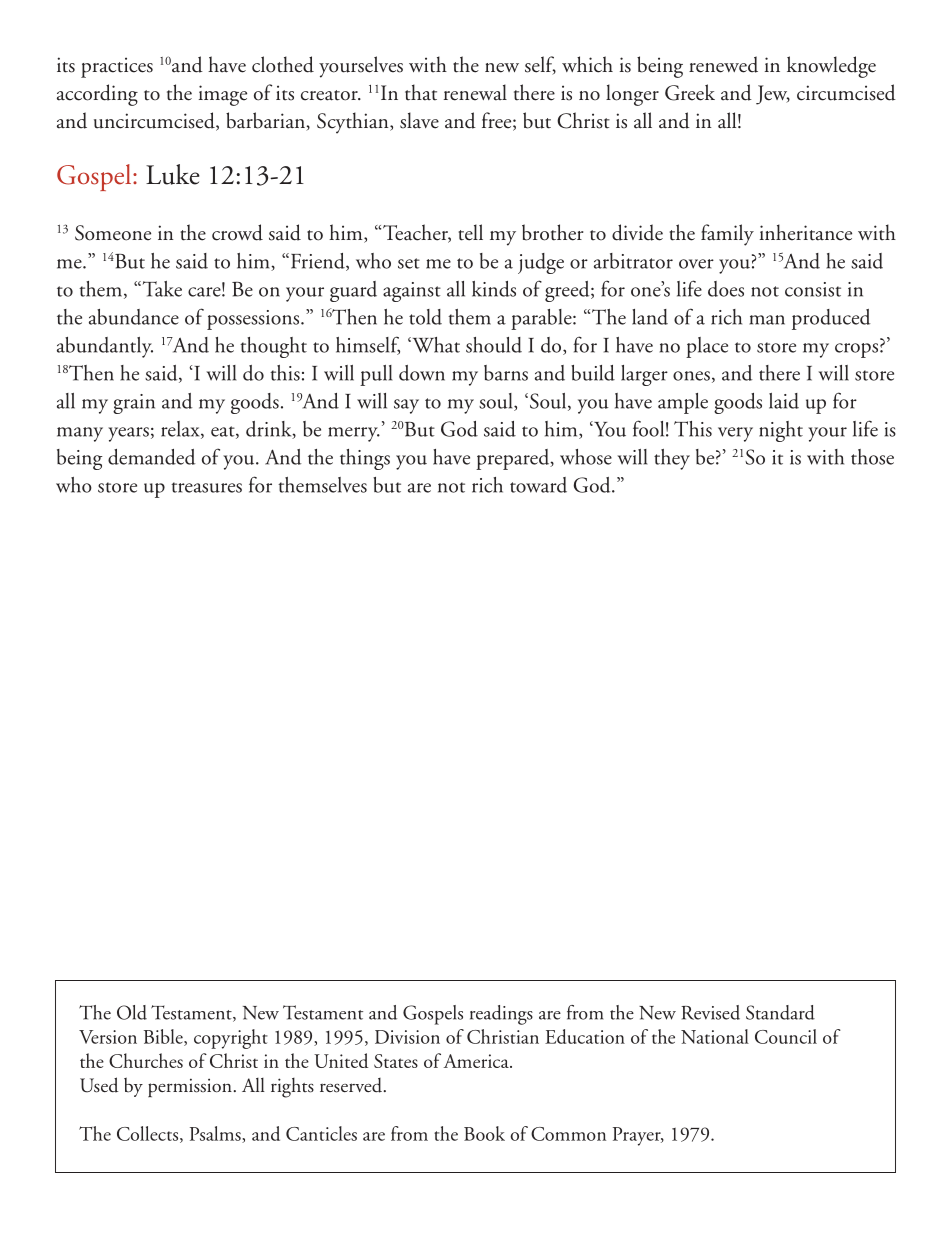 Image resolution: width=952 pixels, height=1233 pixels. Describe the element at coordinates (223, 95) in the page. I see `image` at that location.
